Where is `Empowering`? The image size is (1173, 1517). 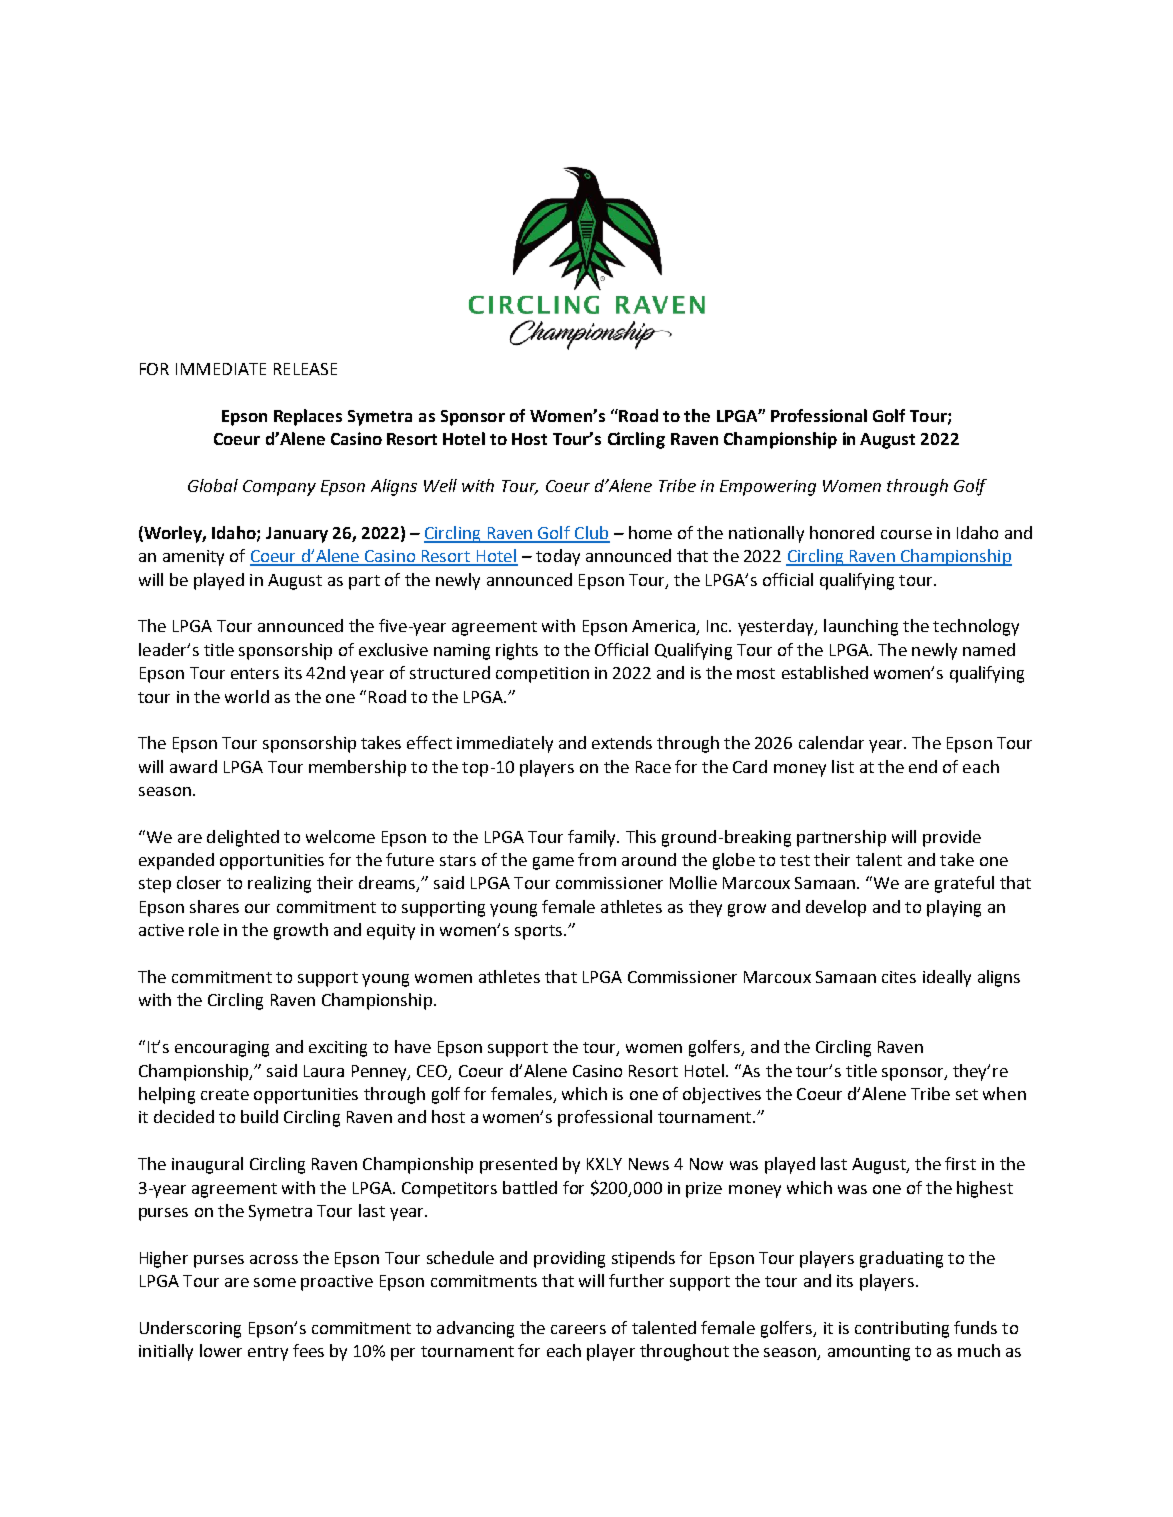
Empowering is located at coordinates (768, 488).
